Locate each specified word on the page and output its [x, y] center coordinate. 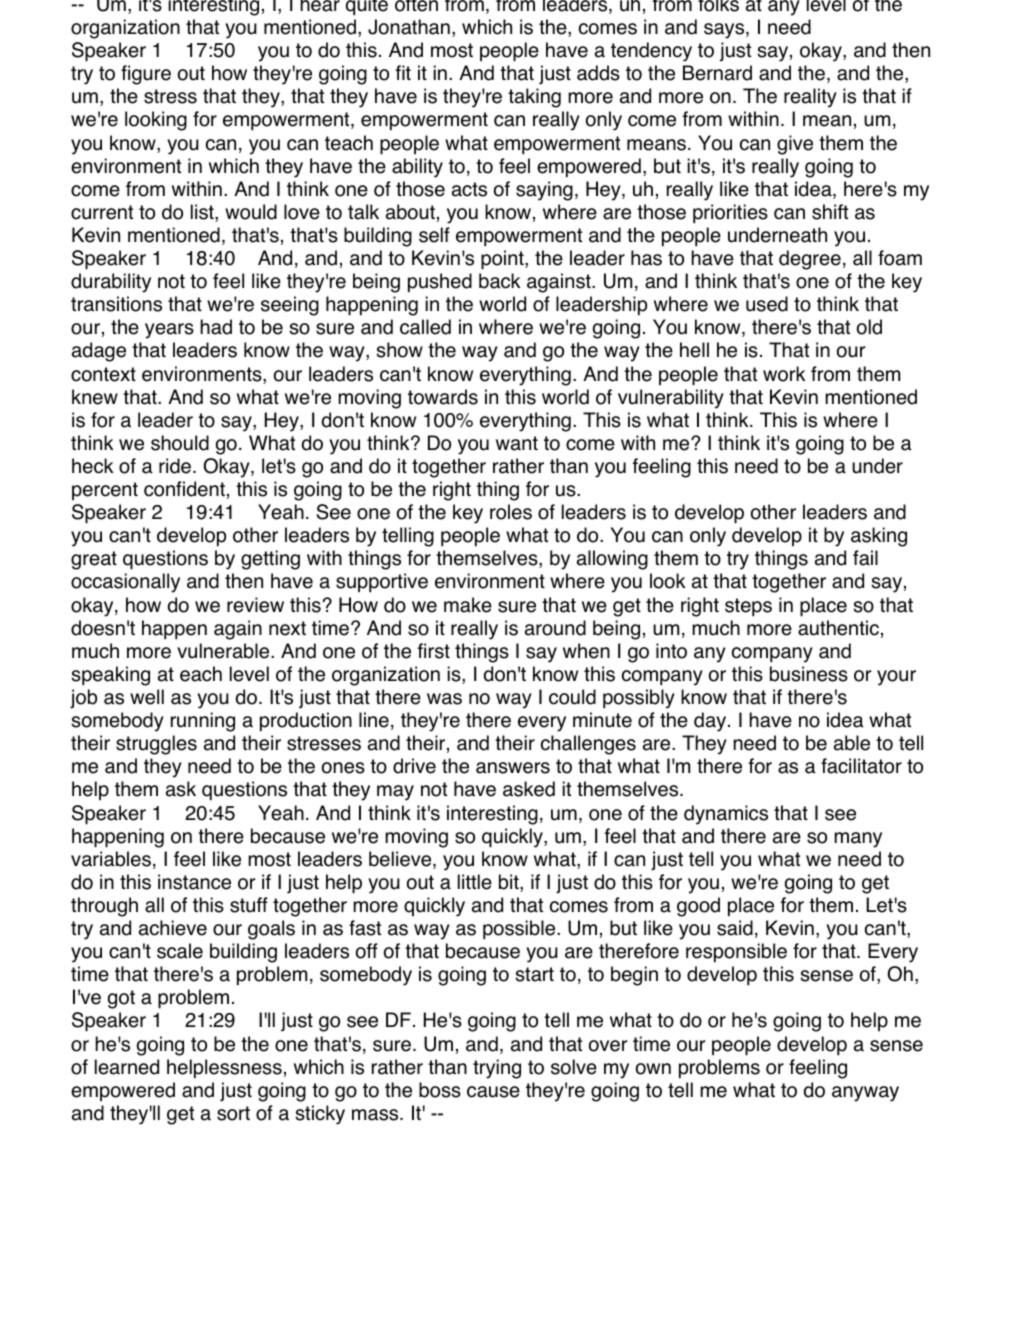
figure [146, 75]
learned [127, 1067]
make [468, 605]
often [416, 6]
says [725, 31]
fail [865, 558]
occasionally [125, 583]
